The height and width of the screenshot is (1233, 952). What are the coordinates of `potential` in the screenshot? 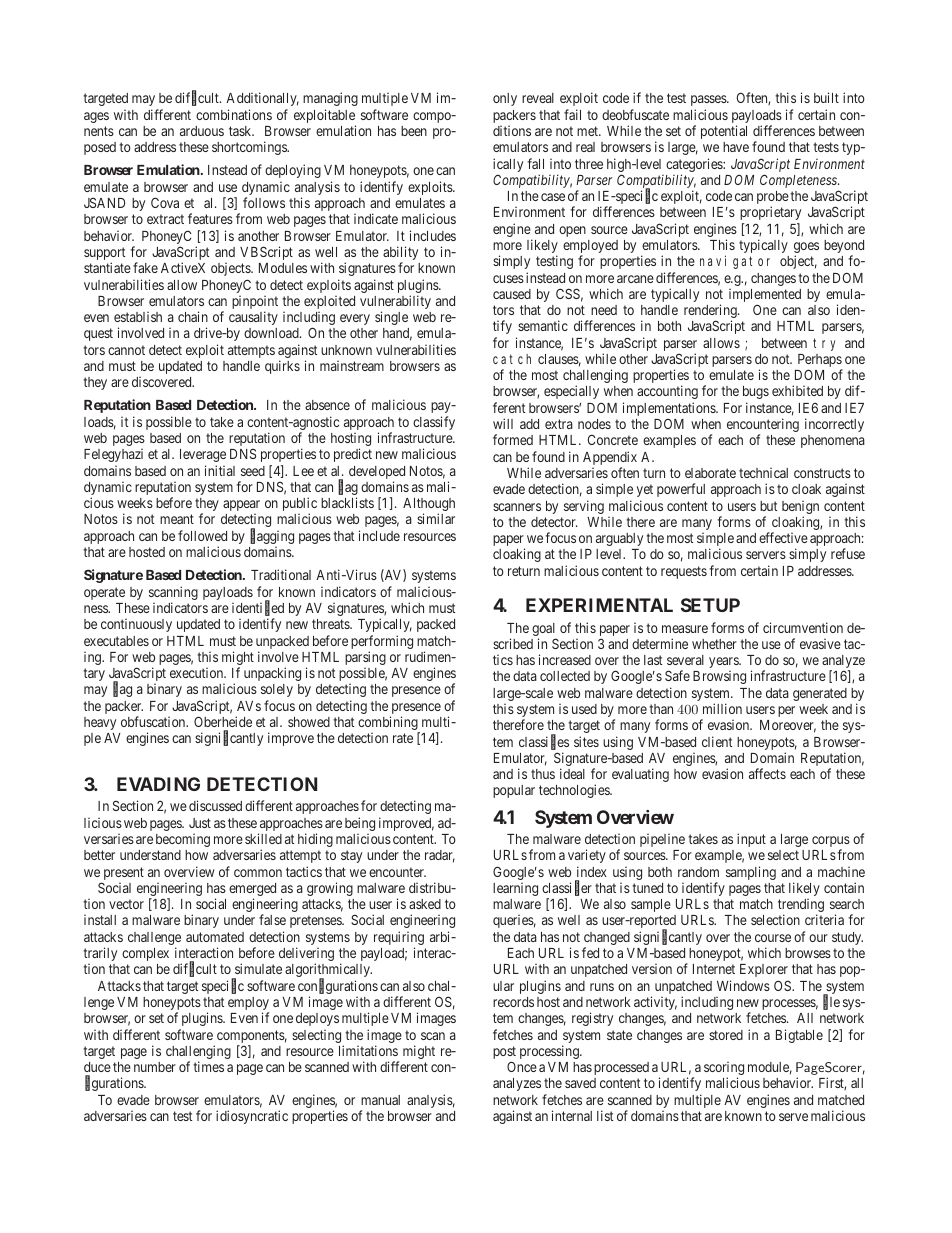 It's located at (724, 132).
